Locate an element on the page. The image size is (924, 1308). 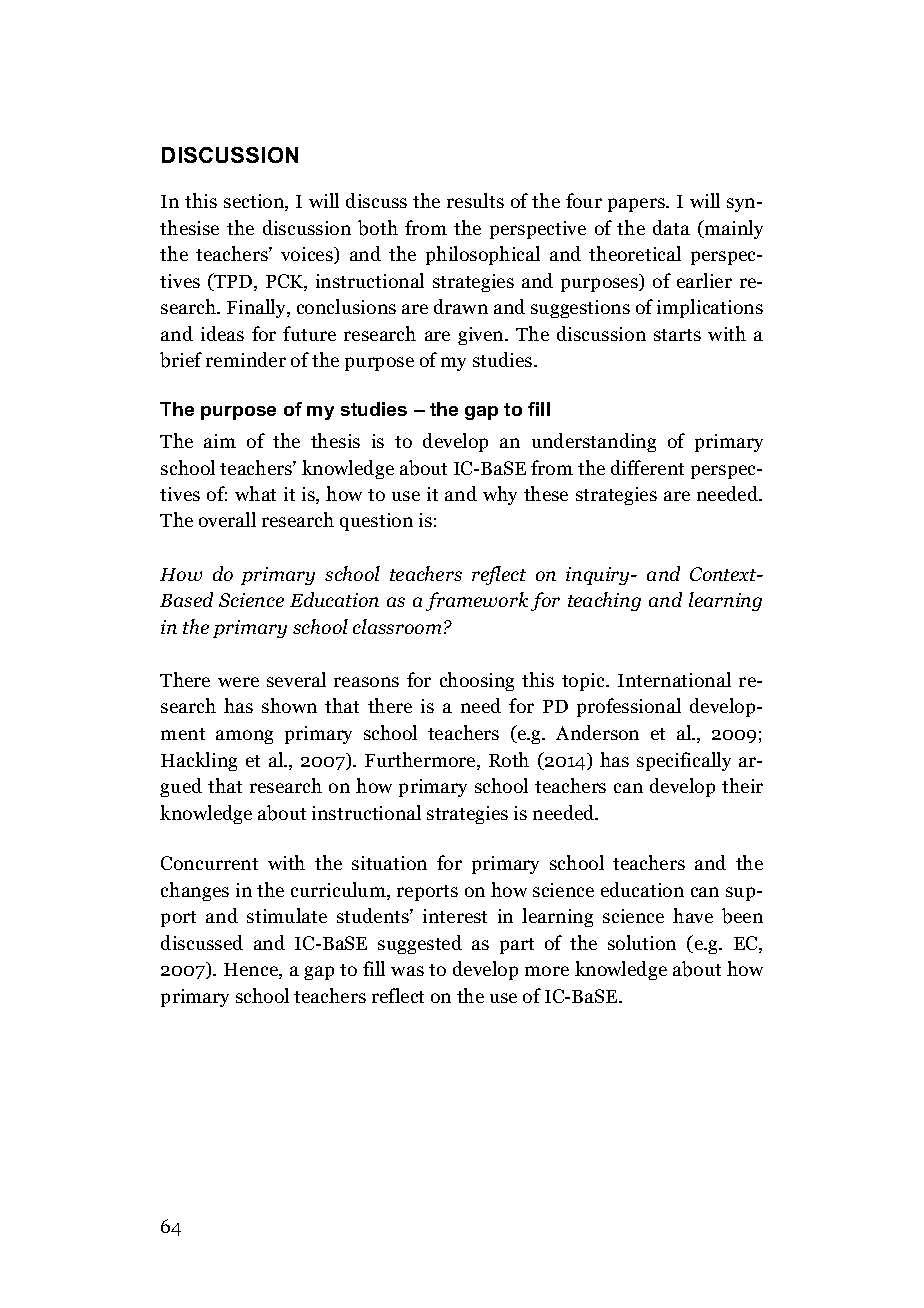
International is located at coordinates (674, 679).
